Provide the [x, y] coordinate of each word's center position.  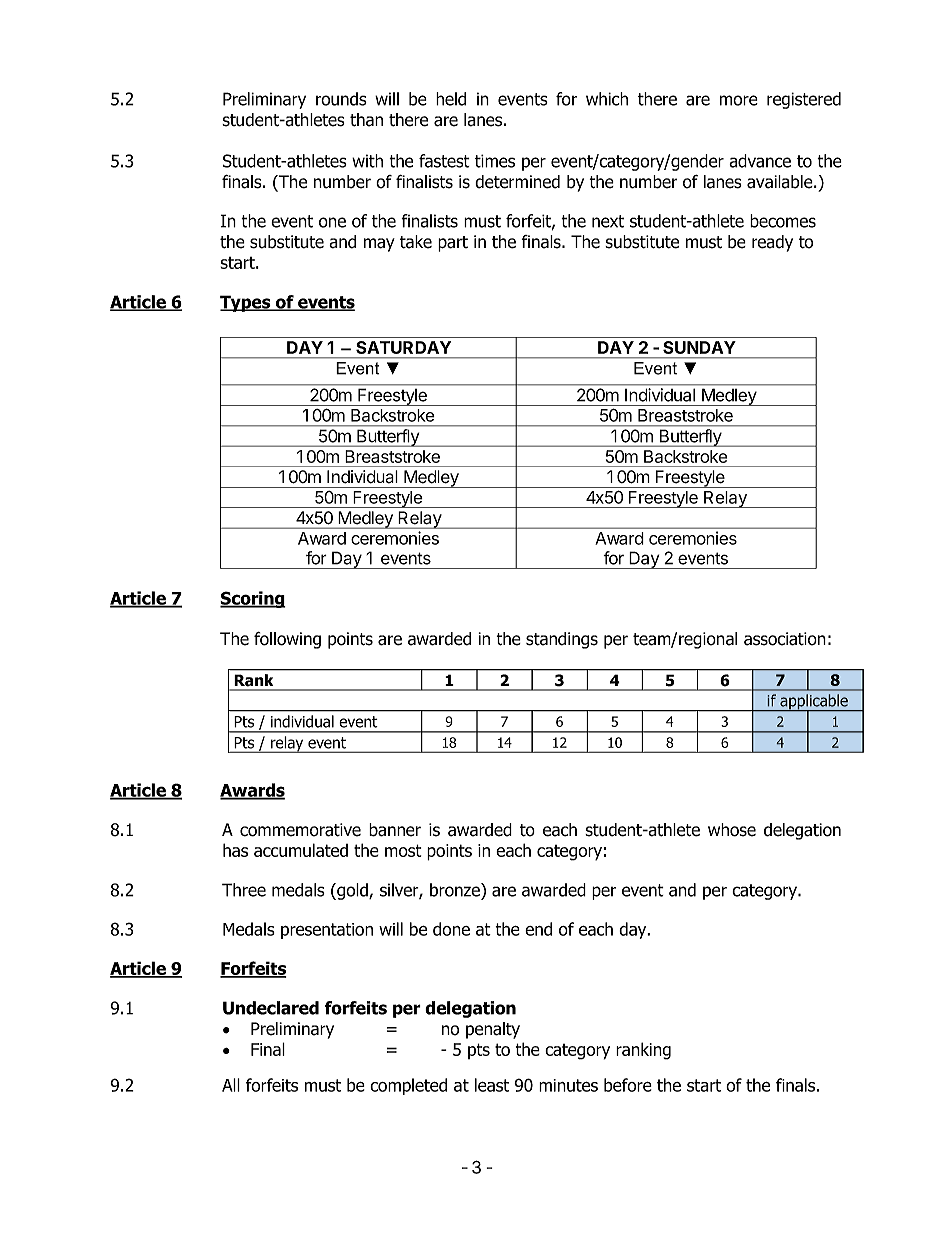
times [495, 161]
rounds [341, 99]
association [785, 639]
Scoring [253, 599]
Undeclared [271, 1008]
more [739, 100]
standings [562, 640]
